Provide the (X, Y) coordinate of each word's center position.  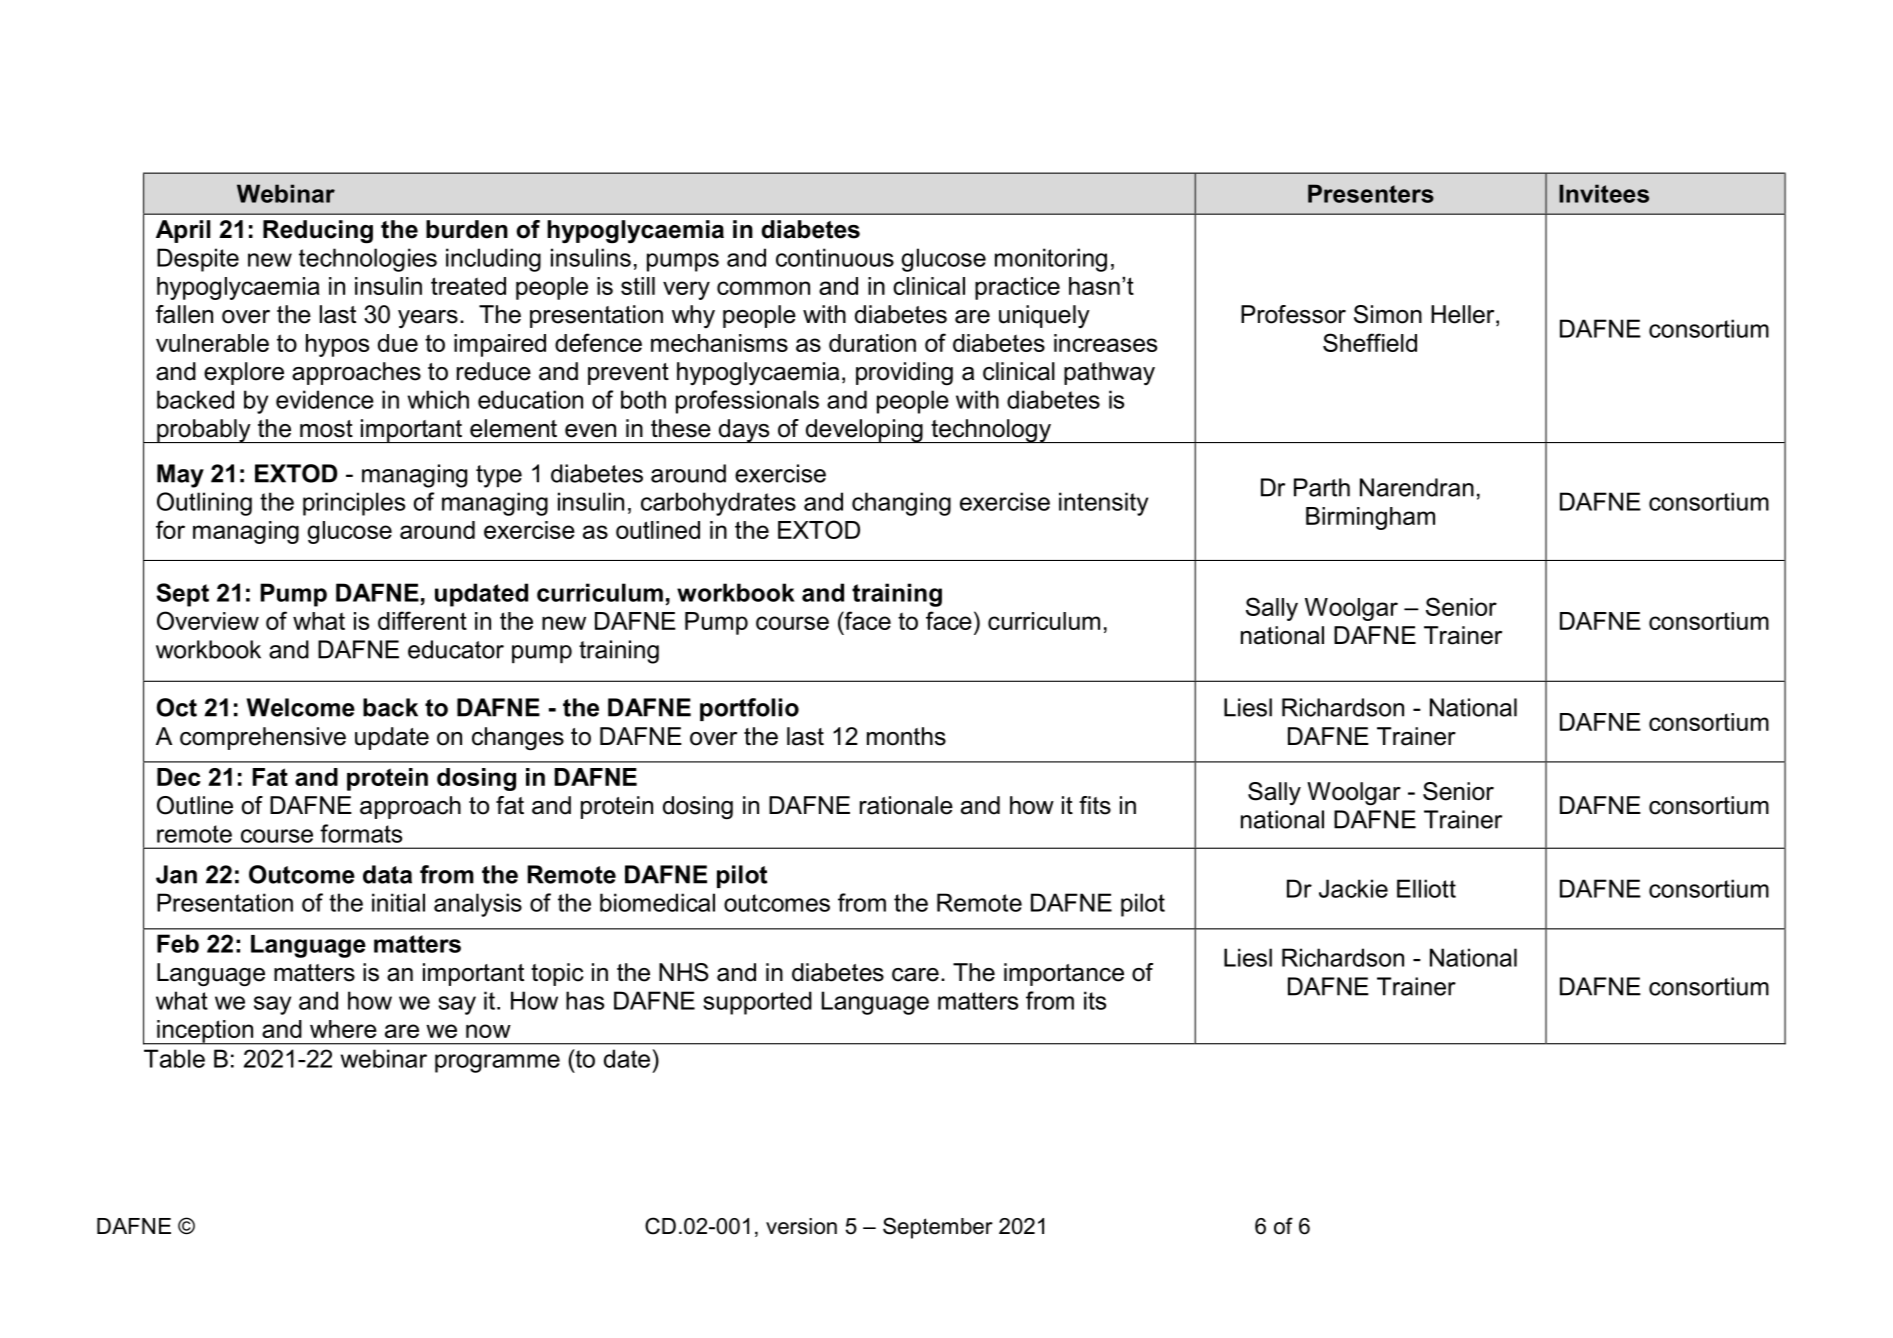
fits (1095, 805)
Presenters (1371, 193)
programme (497, 1063)
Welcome (301, 707)
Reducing (318, 232)
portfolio (749, 709)
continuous (835, 257)
